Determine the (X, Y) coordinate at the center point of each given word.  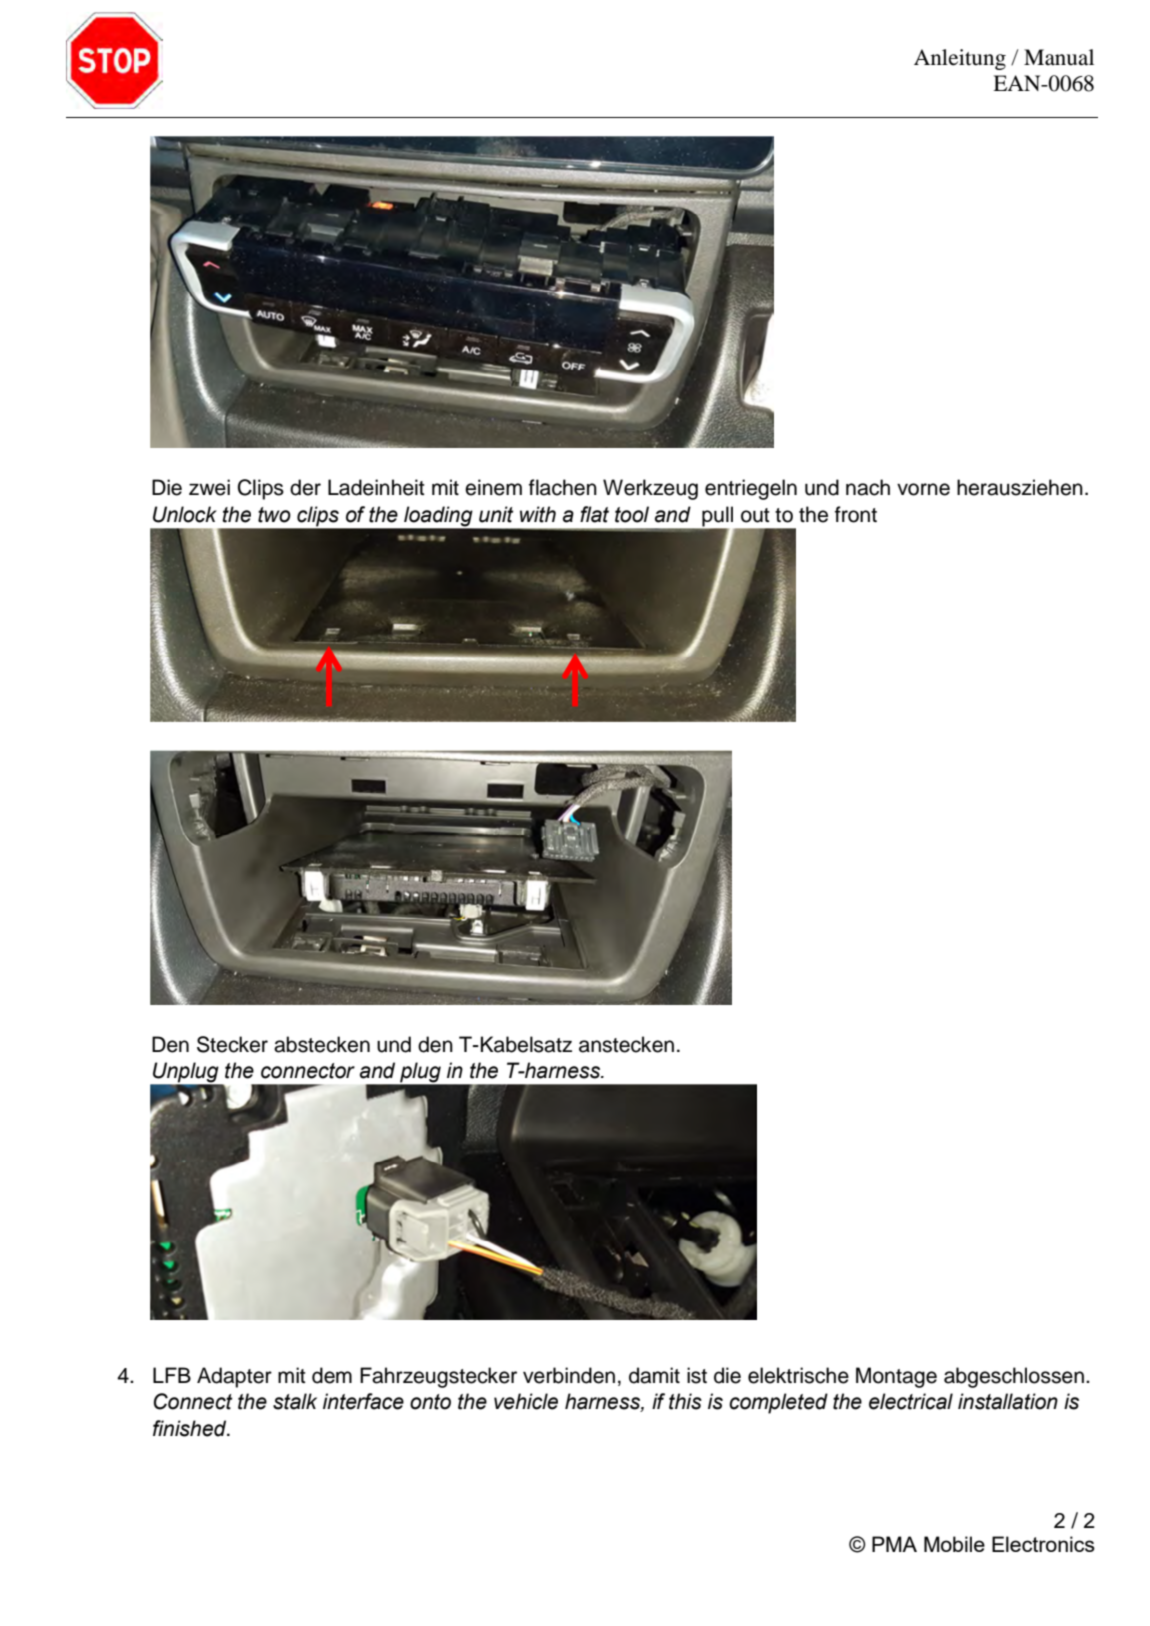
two (274, 515)
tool (632, 514)
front (856, 514)
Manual (1059, 57)
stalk (295, 1401)
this (685, 1401)
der (305, 487)
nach (868, 487)
